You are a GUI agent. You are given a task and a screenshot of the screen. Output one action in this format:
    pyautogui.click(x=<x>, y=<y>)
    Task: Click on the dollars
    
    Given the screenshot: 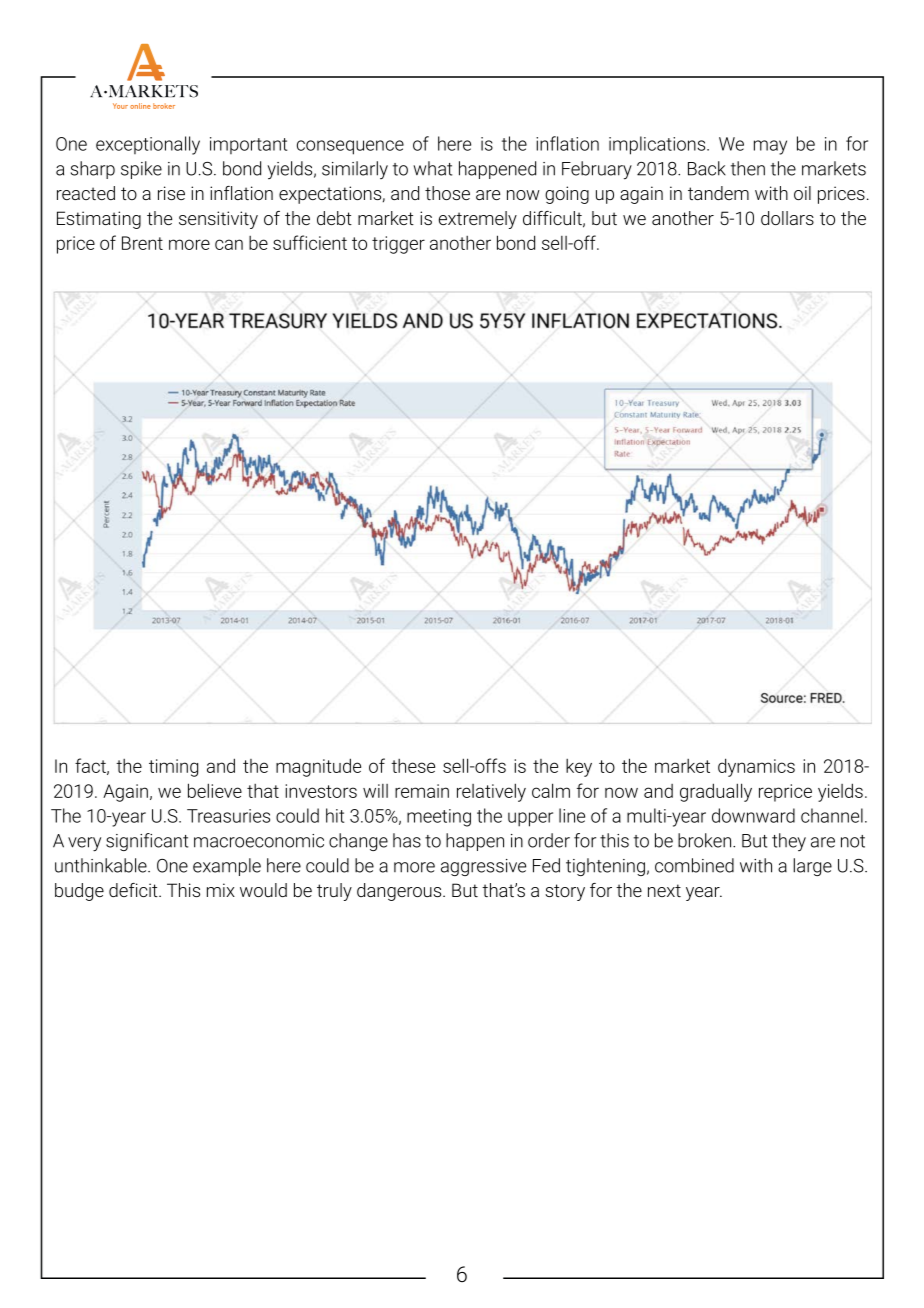 What is the action you would take?
    pyautogui.click(x=787, y=218)
